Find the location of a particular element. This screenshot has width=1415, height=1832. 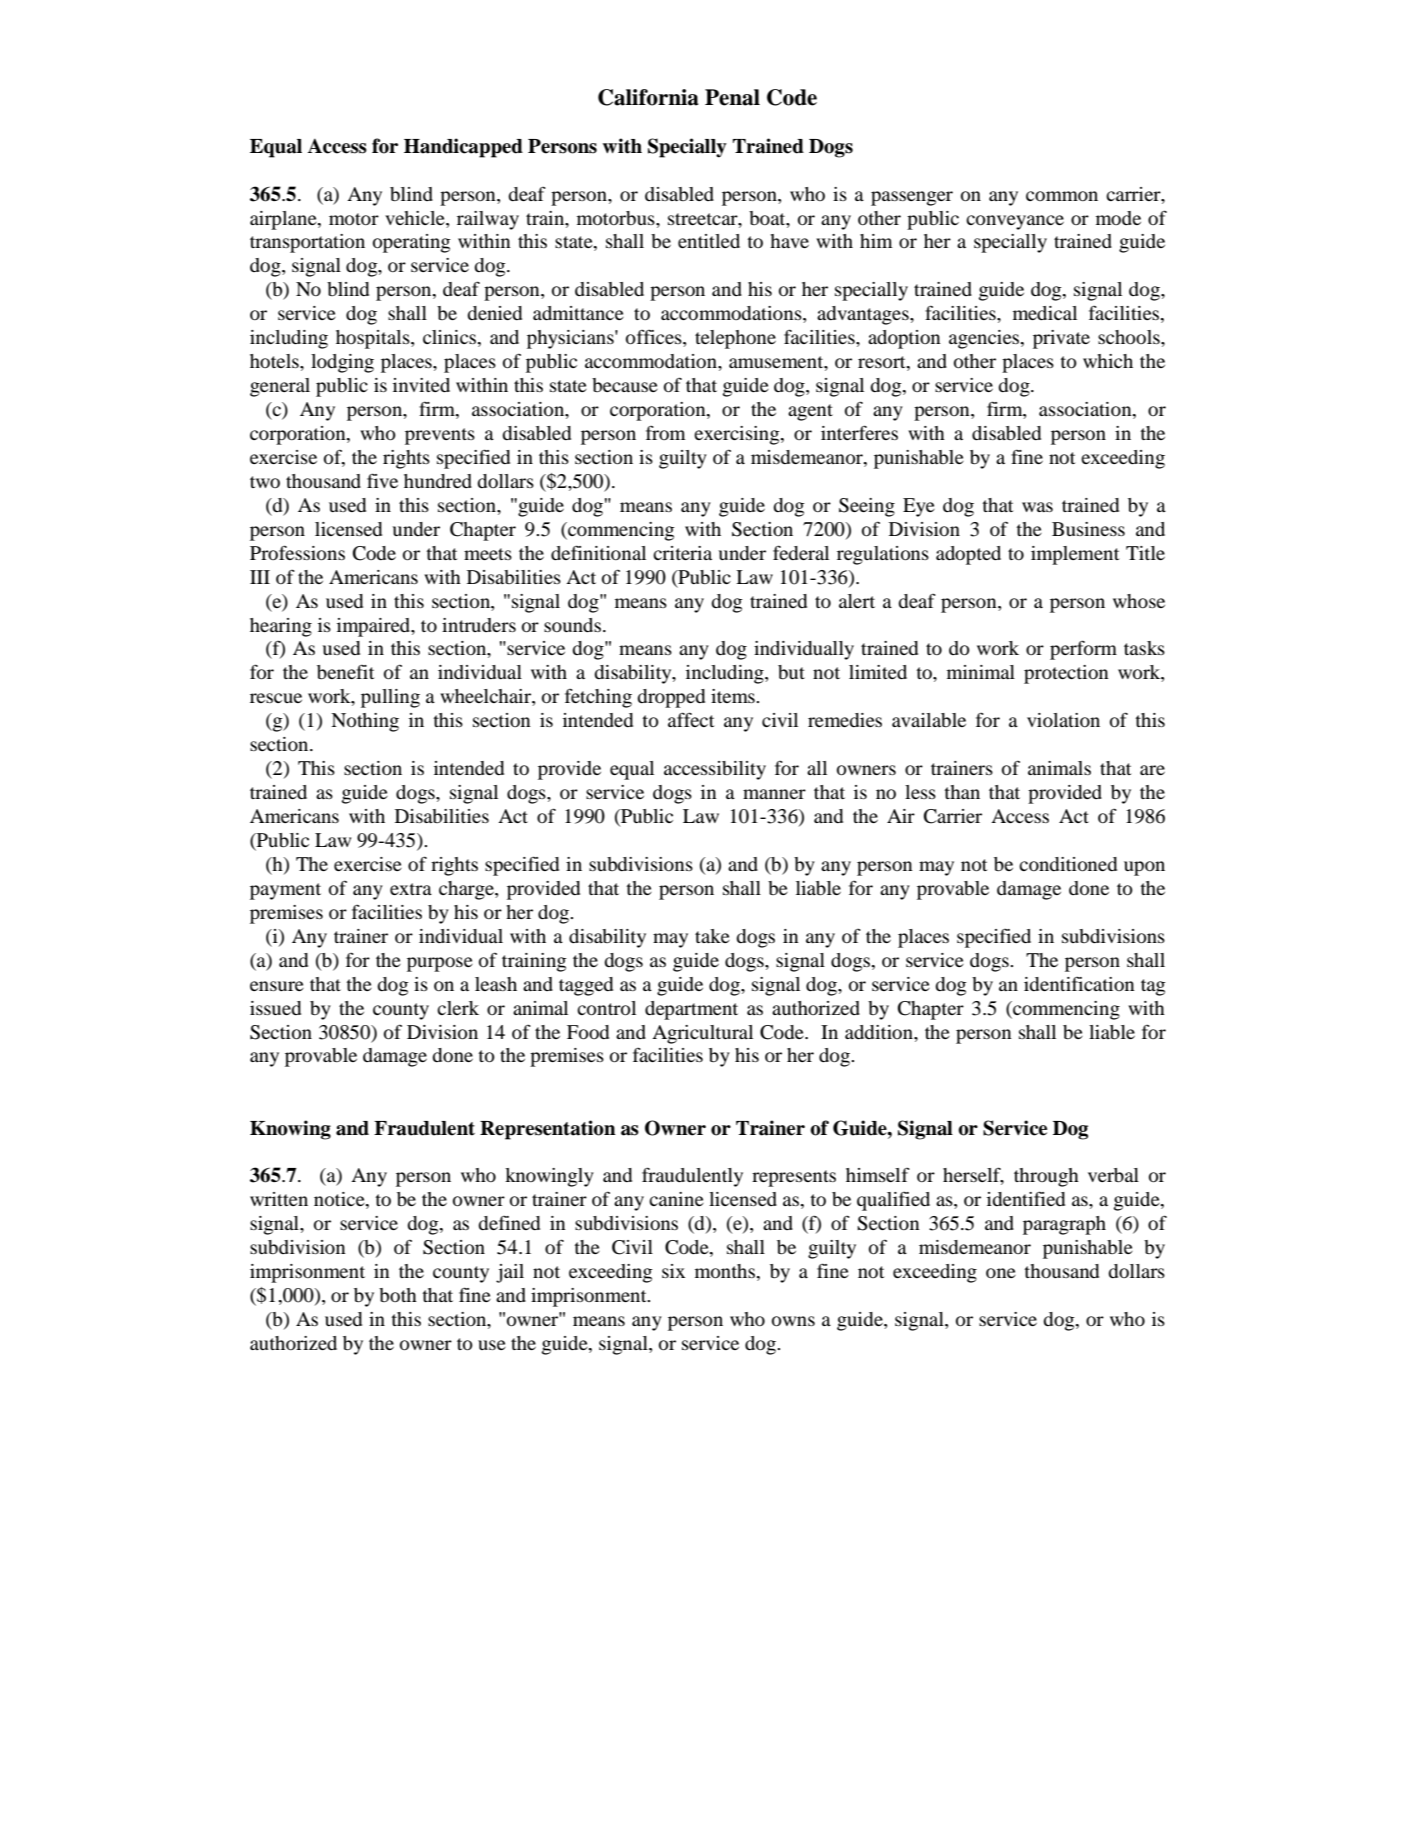

extra is located at coordinates (411, 889).
